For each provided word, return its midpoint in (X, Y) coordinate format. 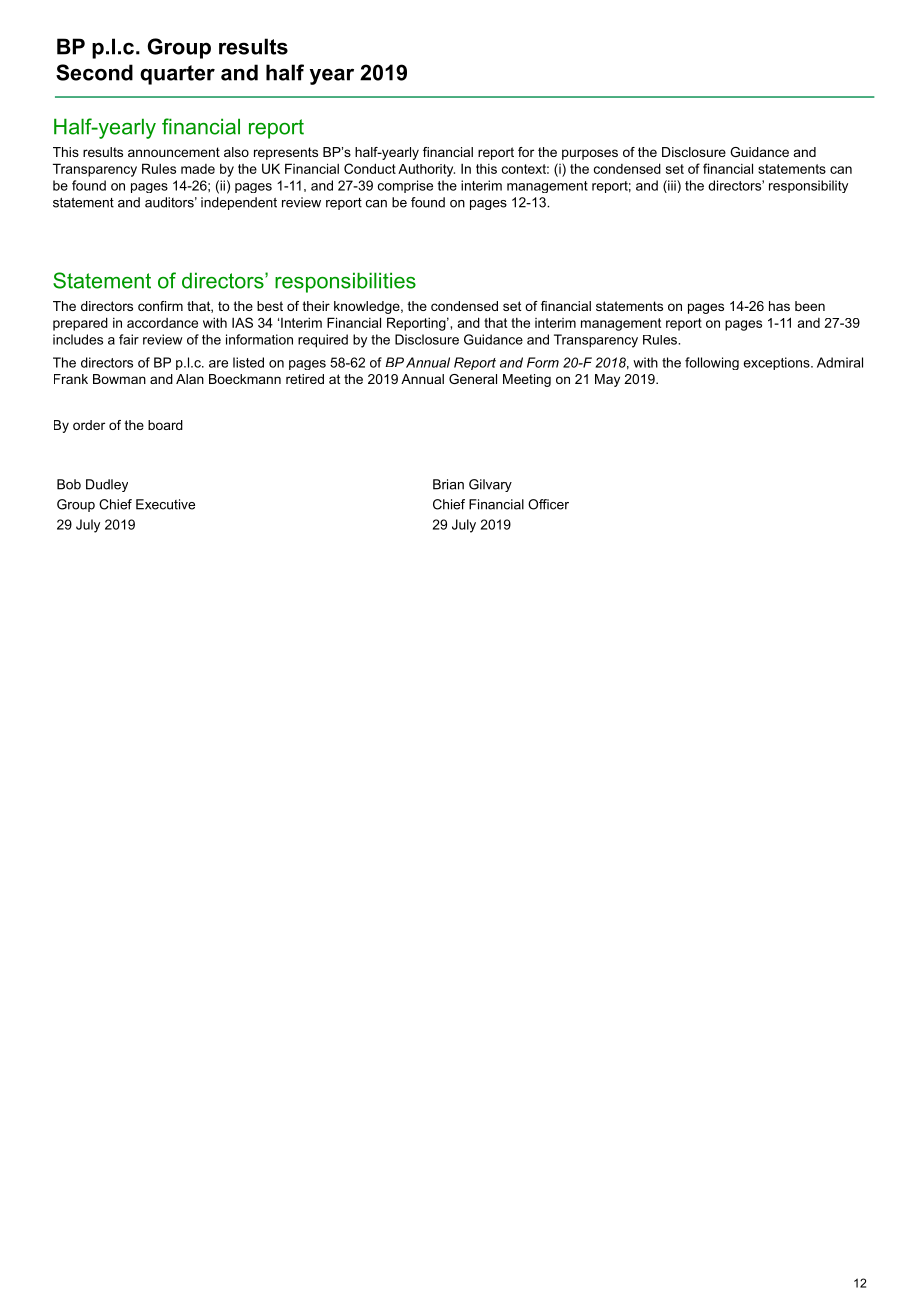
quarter (177, 75)
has (779, 306)
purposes (590, 154)
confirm (160, 306)
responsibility (808, 186)
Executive (165, 504)
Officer (548, 504)
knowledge (367, 307)
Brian (448, 484)
